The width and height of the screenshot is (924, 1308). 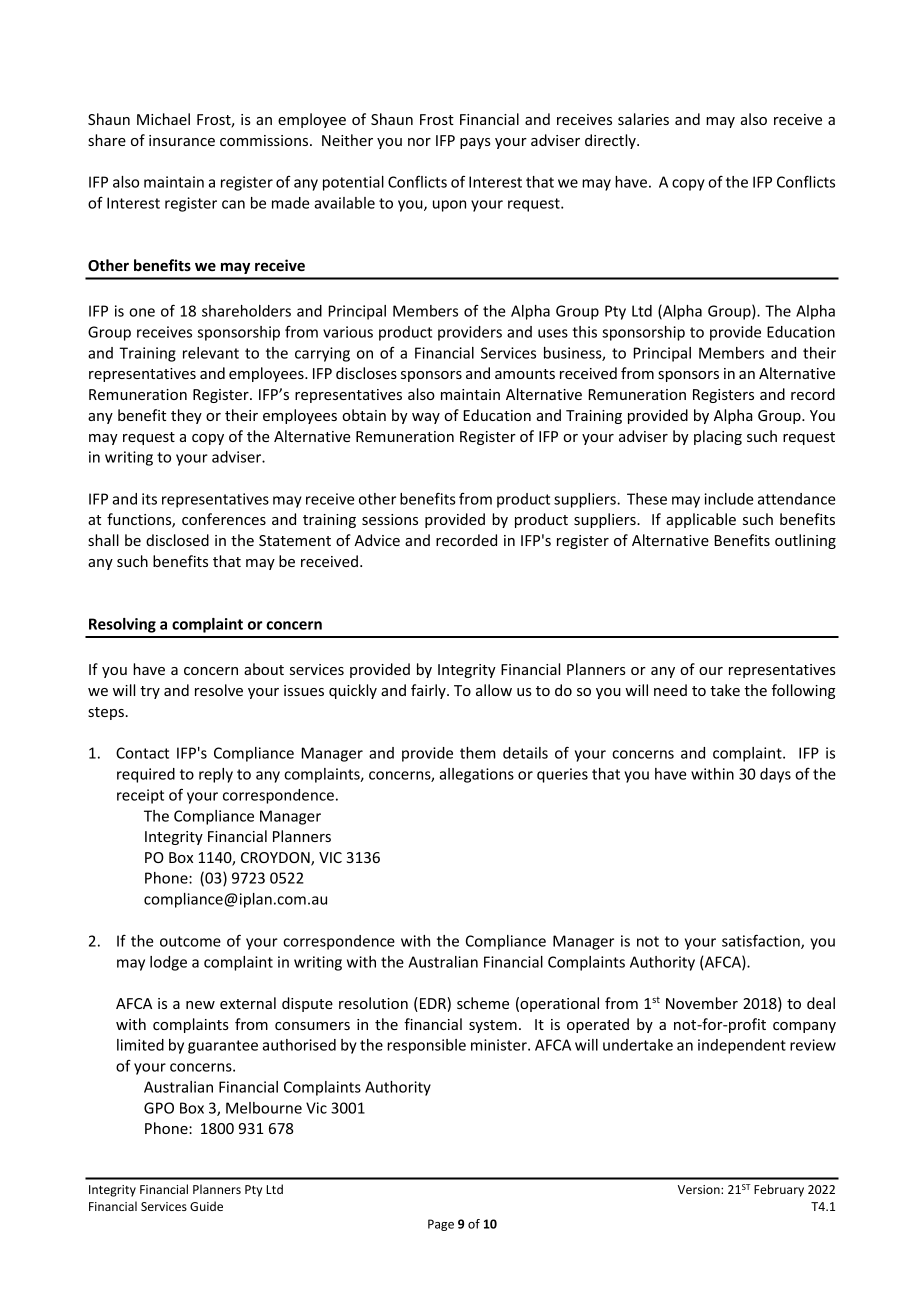 I want to click on salaries, so click(x=643, y=119).
